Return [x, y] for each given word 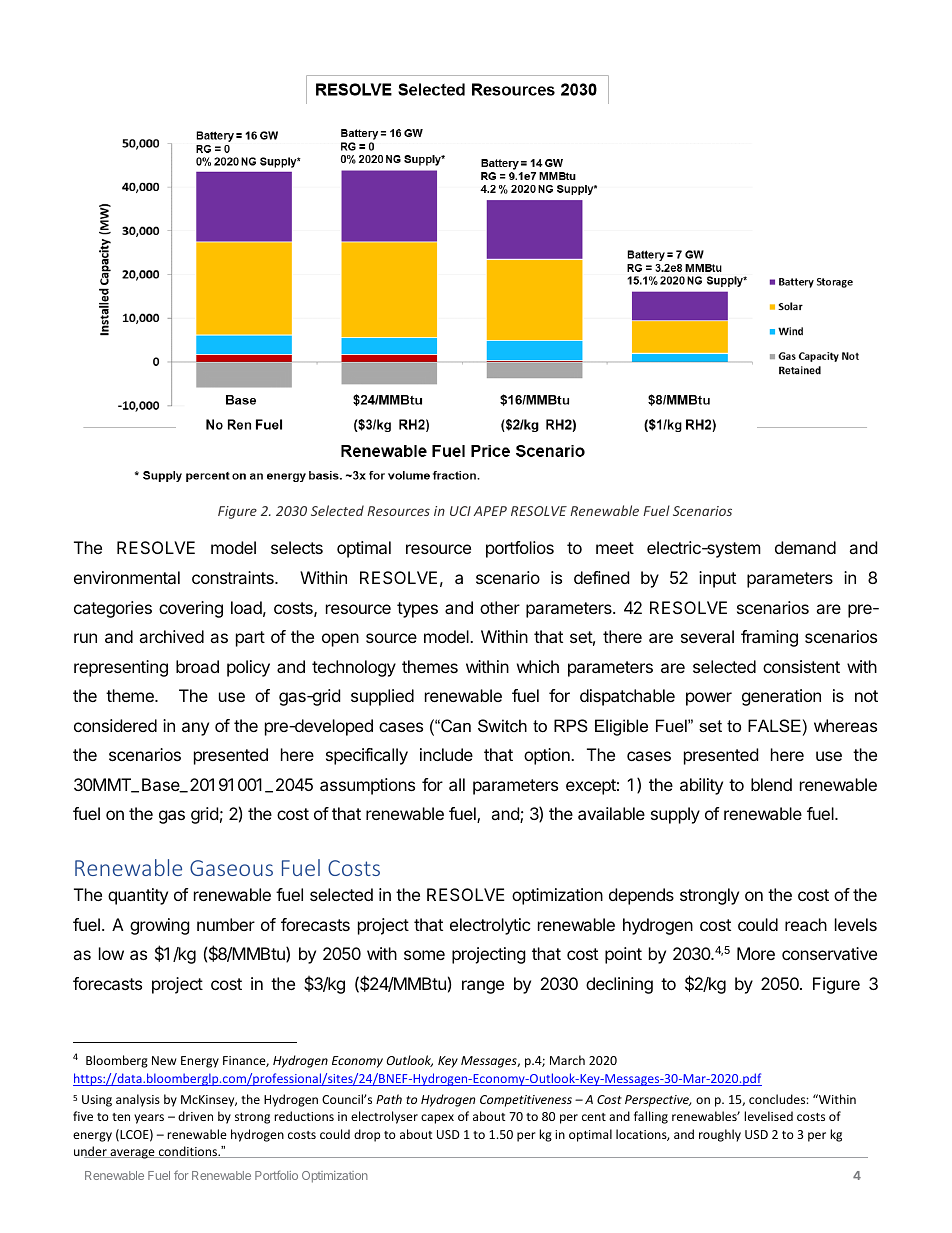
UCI [460, 511]
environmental [127, 577]
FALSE [774, 725]
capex [437, 1119]
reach [806, 924]
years [149, 1119]
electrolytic [490, 926]
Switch [502, 725]
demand [805, 547]
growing [160, 926]
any [195, 729]
